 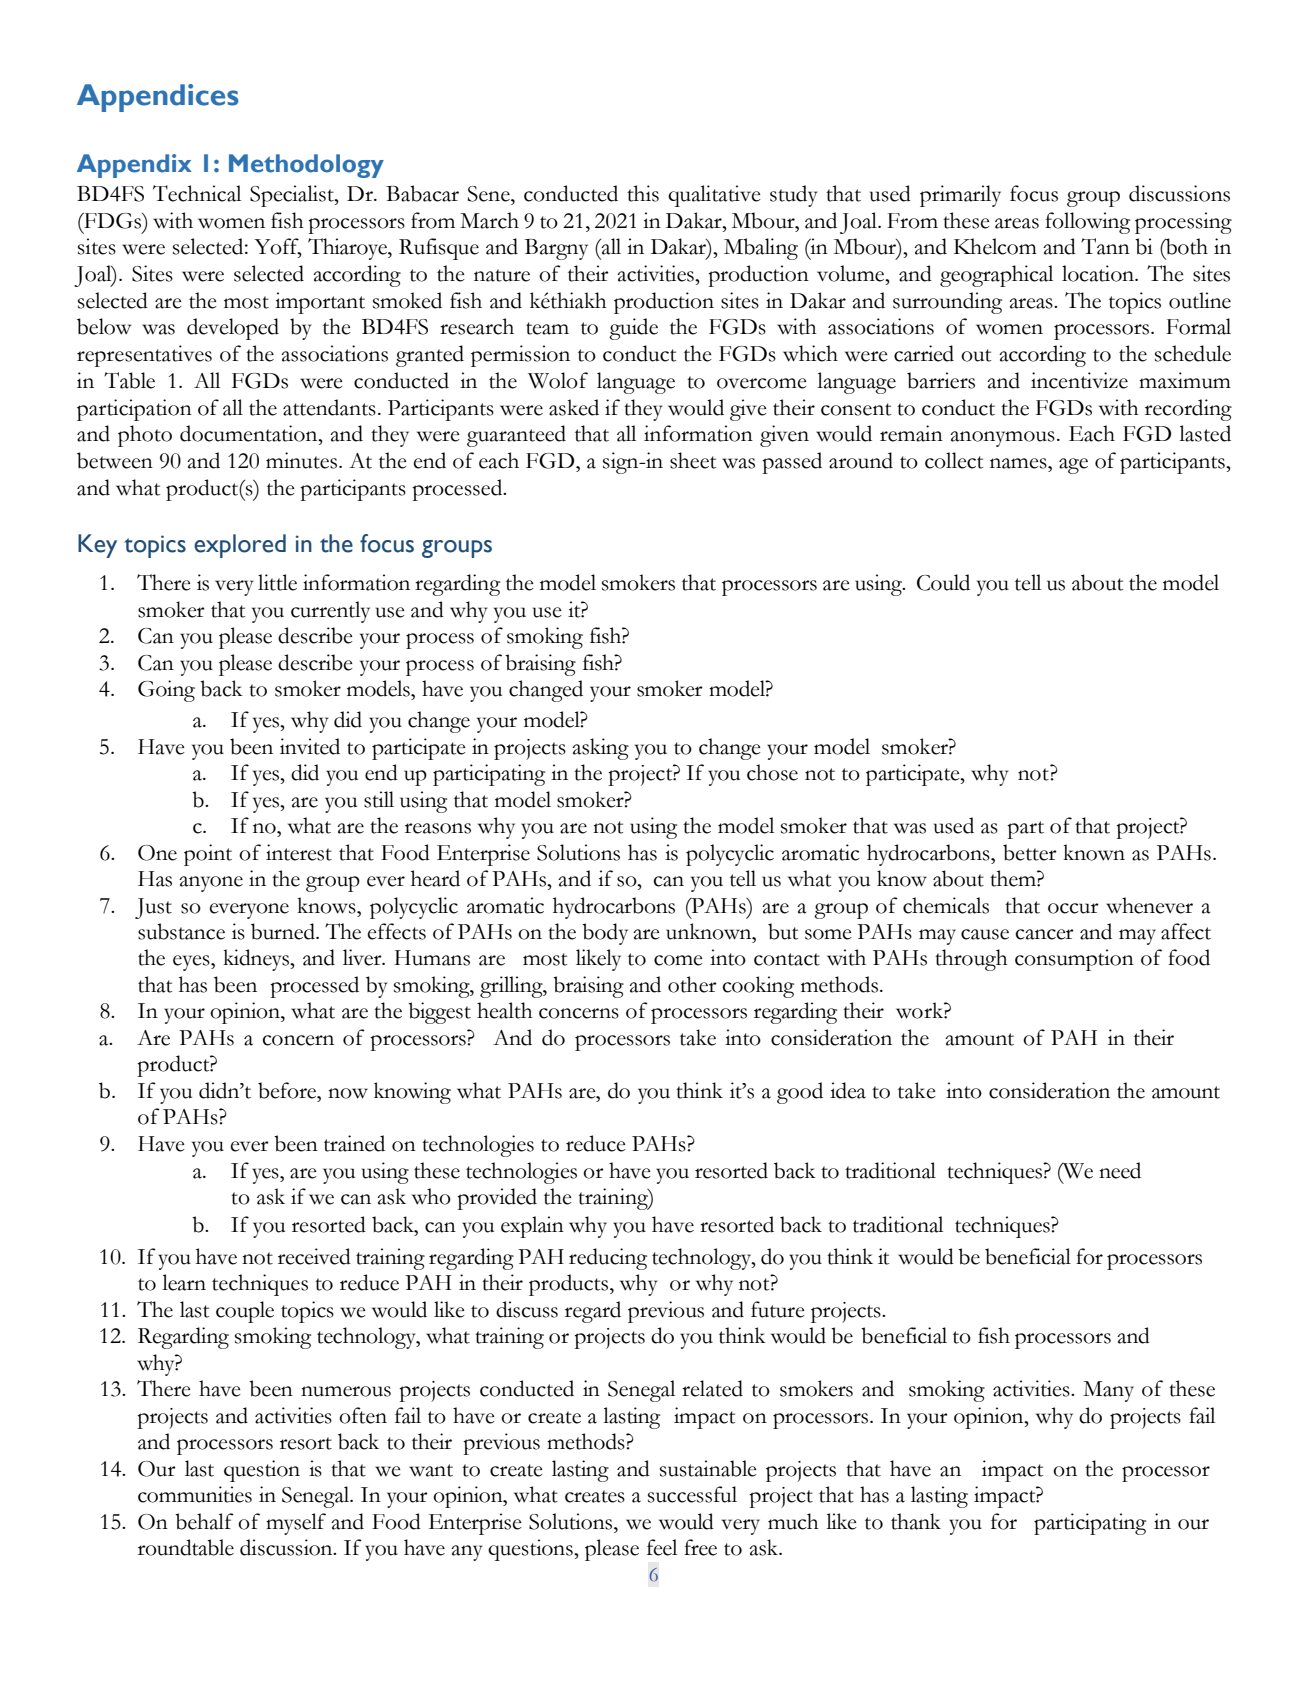 I want to click on documentation, so click(x=250, y=433).
